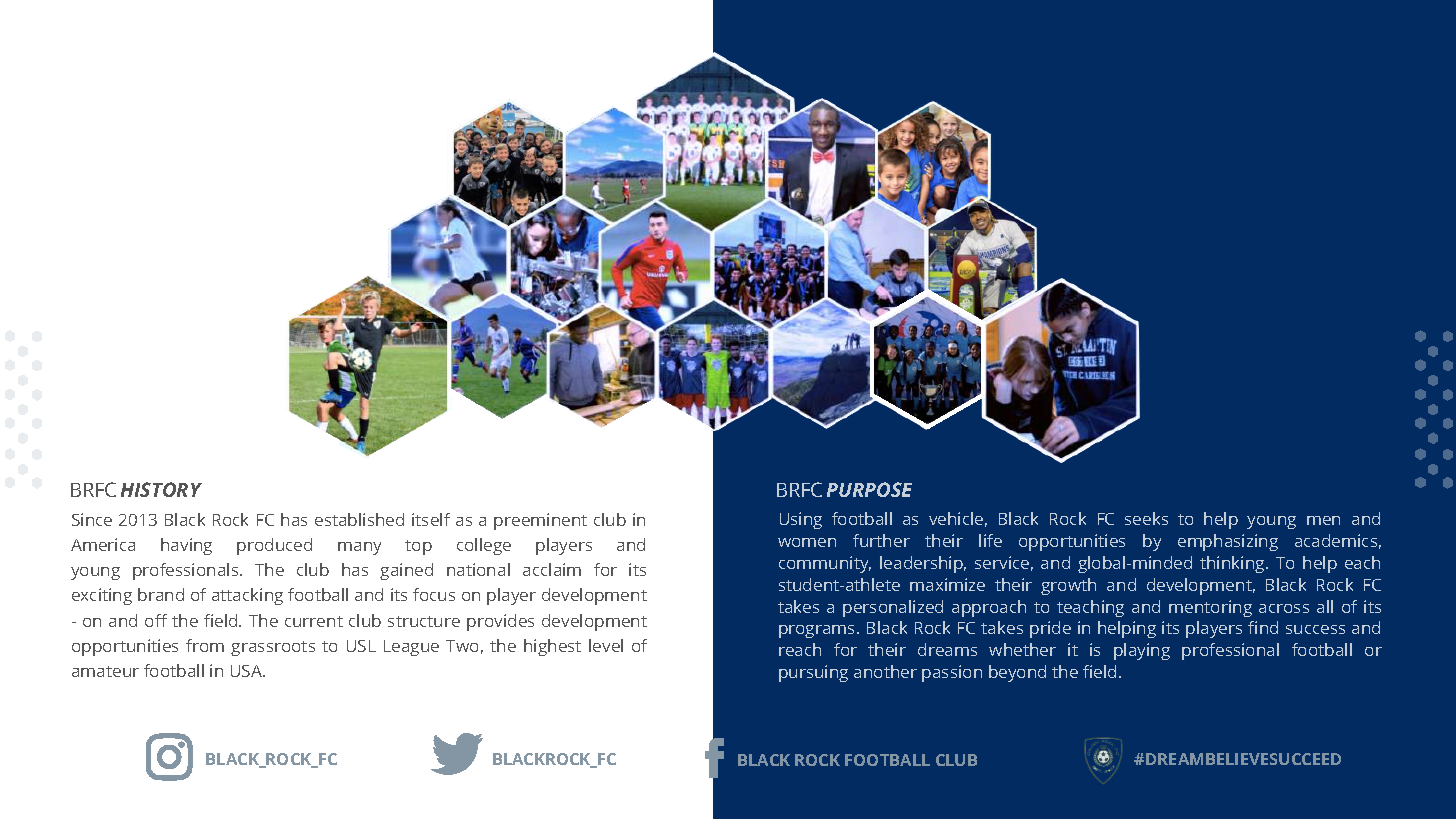  What do you see at coordinates (274, 546) in the document?
I see `produced` at bounding box center [274, 546].
